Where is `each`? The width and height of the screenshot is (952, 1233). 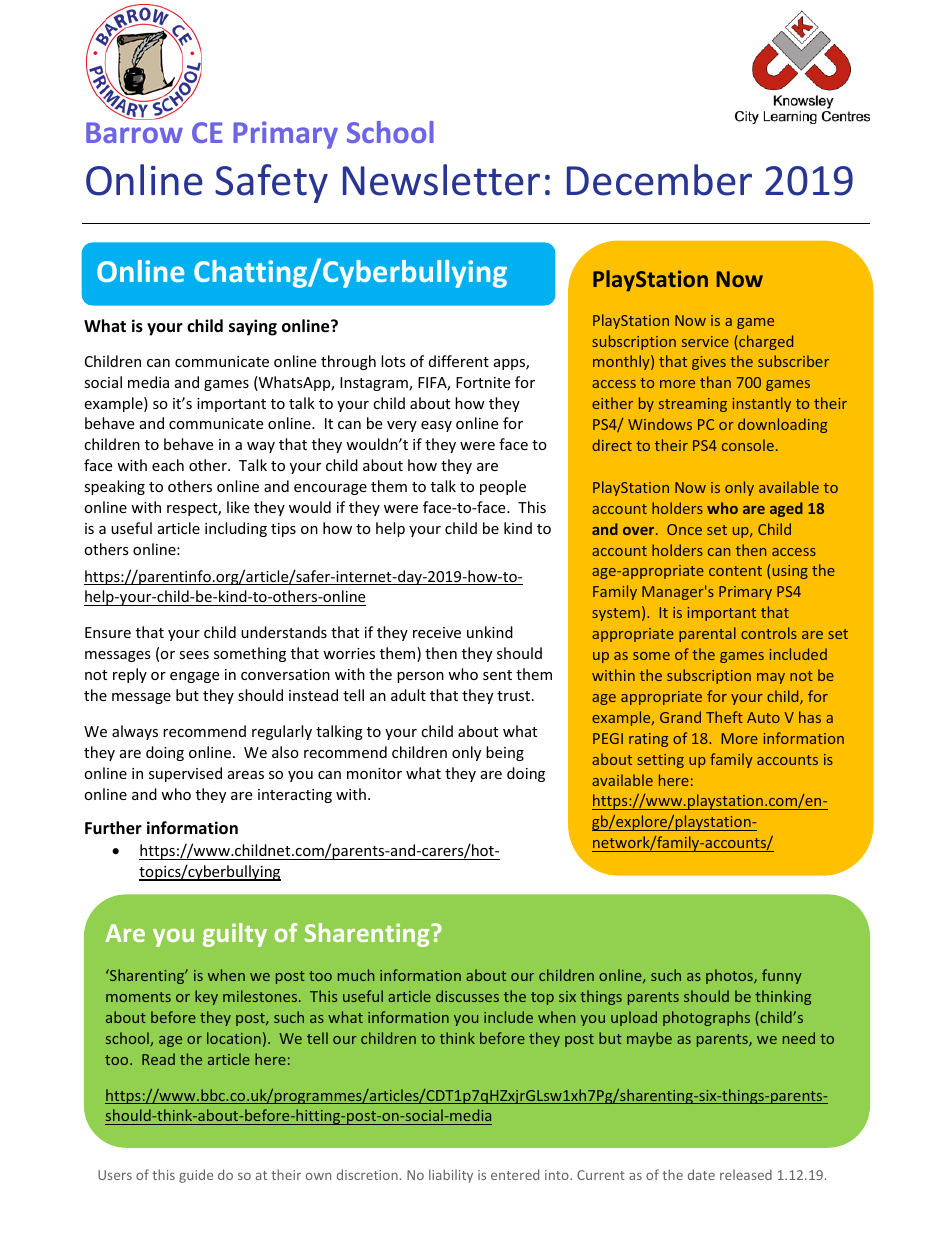
each is located at coordinates (168, 465).
